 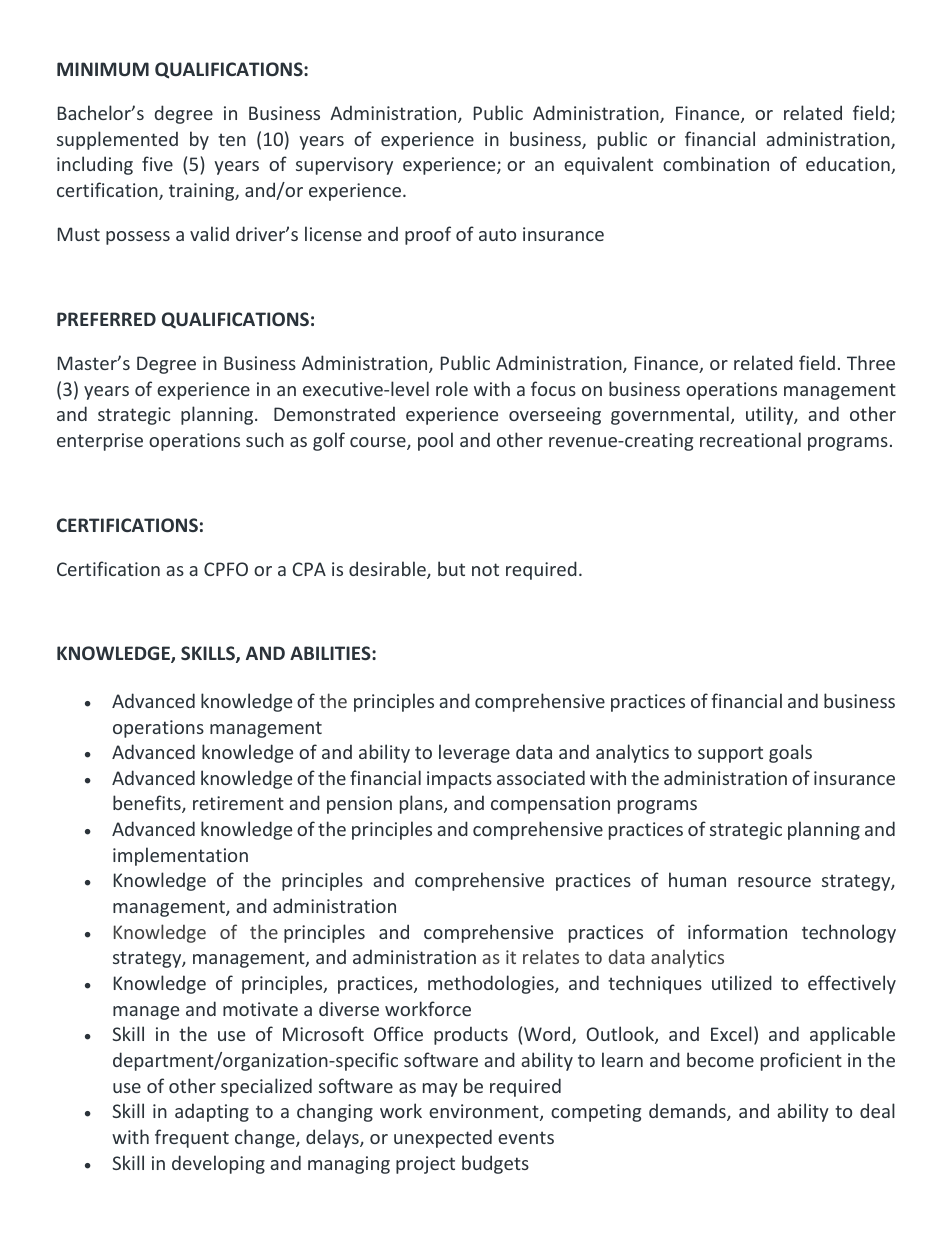 I want to click on frequent, so click(x=192, y=1138).
